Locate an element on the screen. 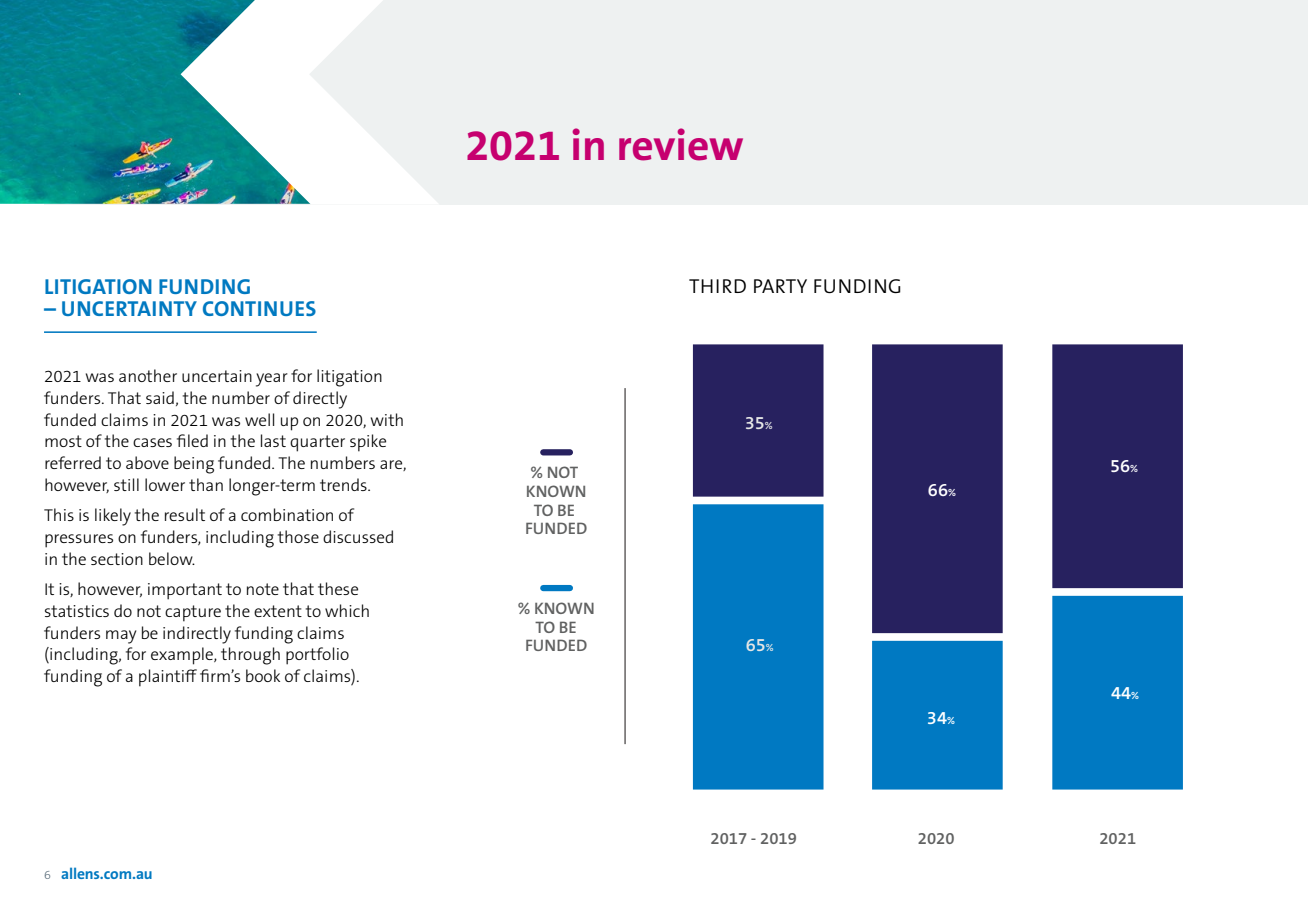  year is located at coordinates (272, 380).
